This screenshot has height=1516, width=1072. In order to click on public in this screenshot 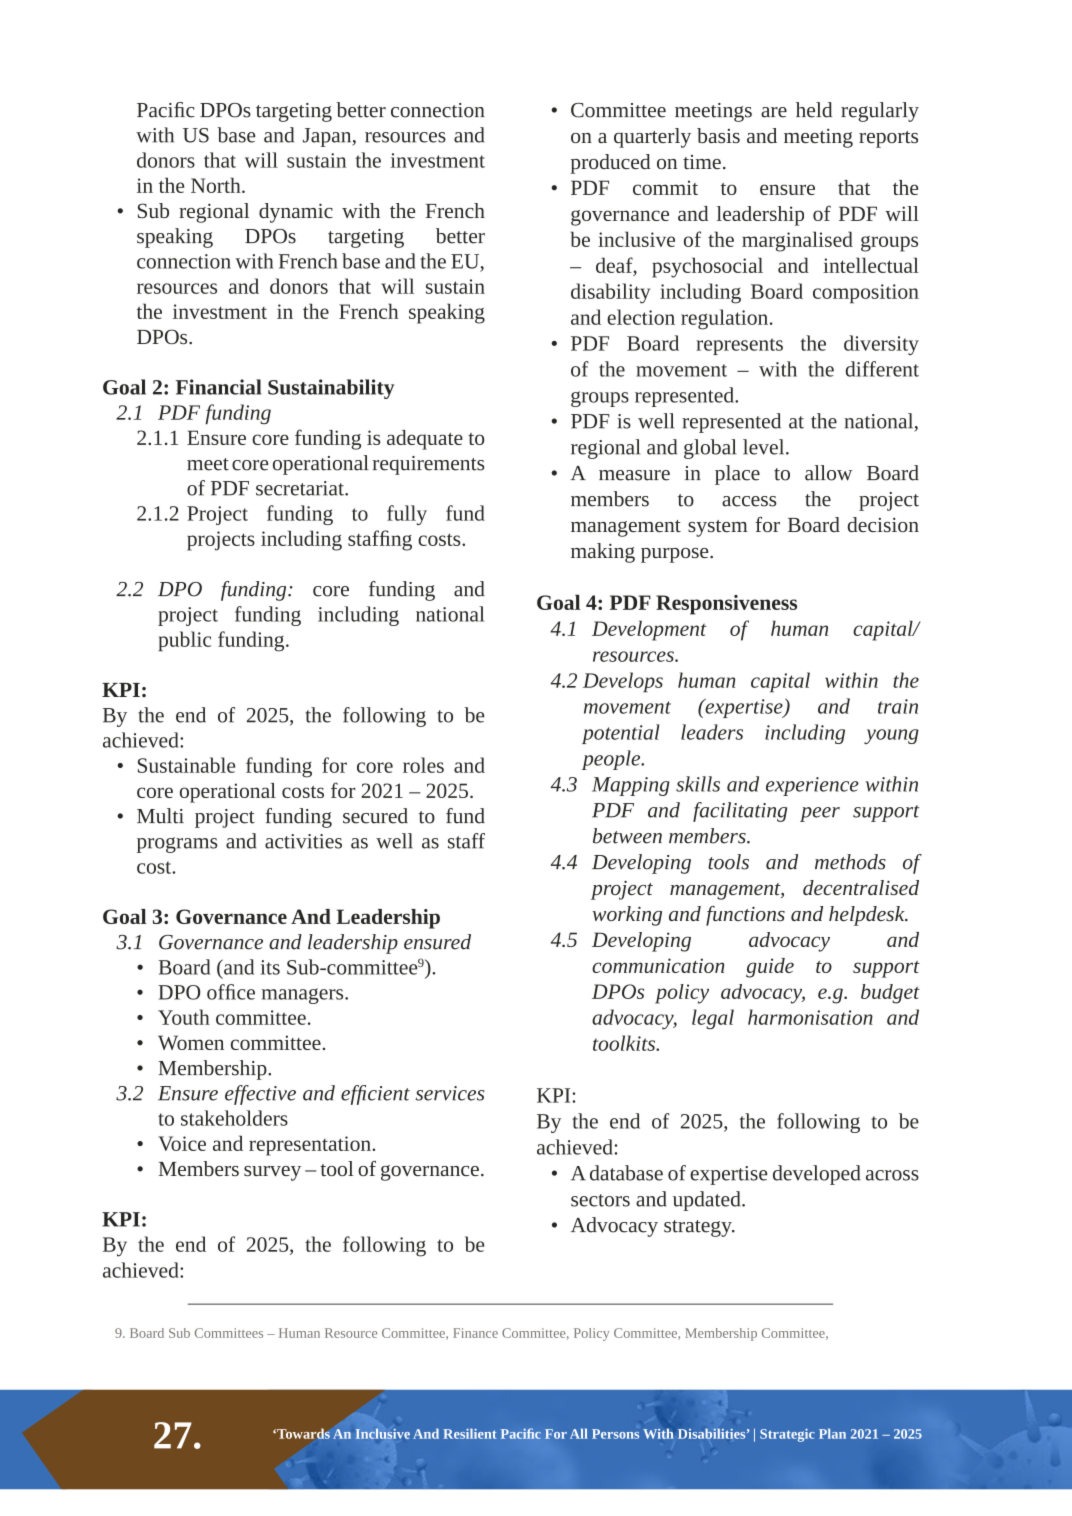, I will do `click(185, 641)`.
